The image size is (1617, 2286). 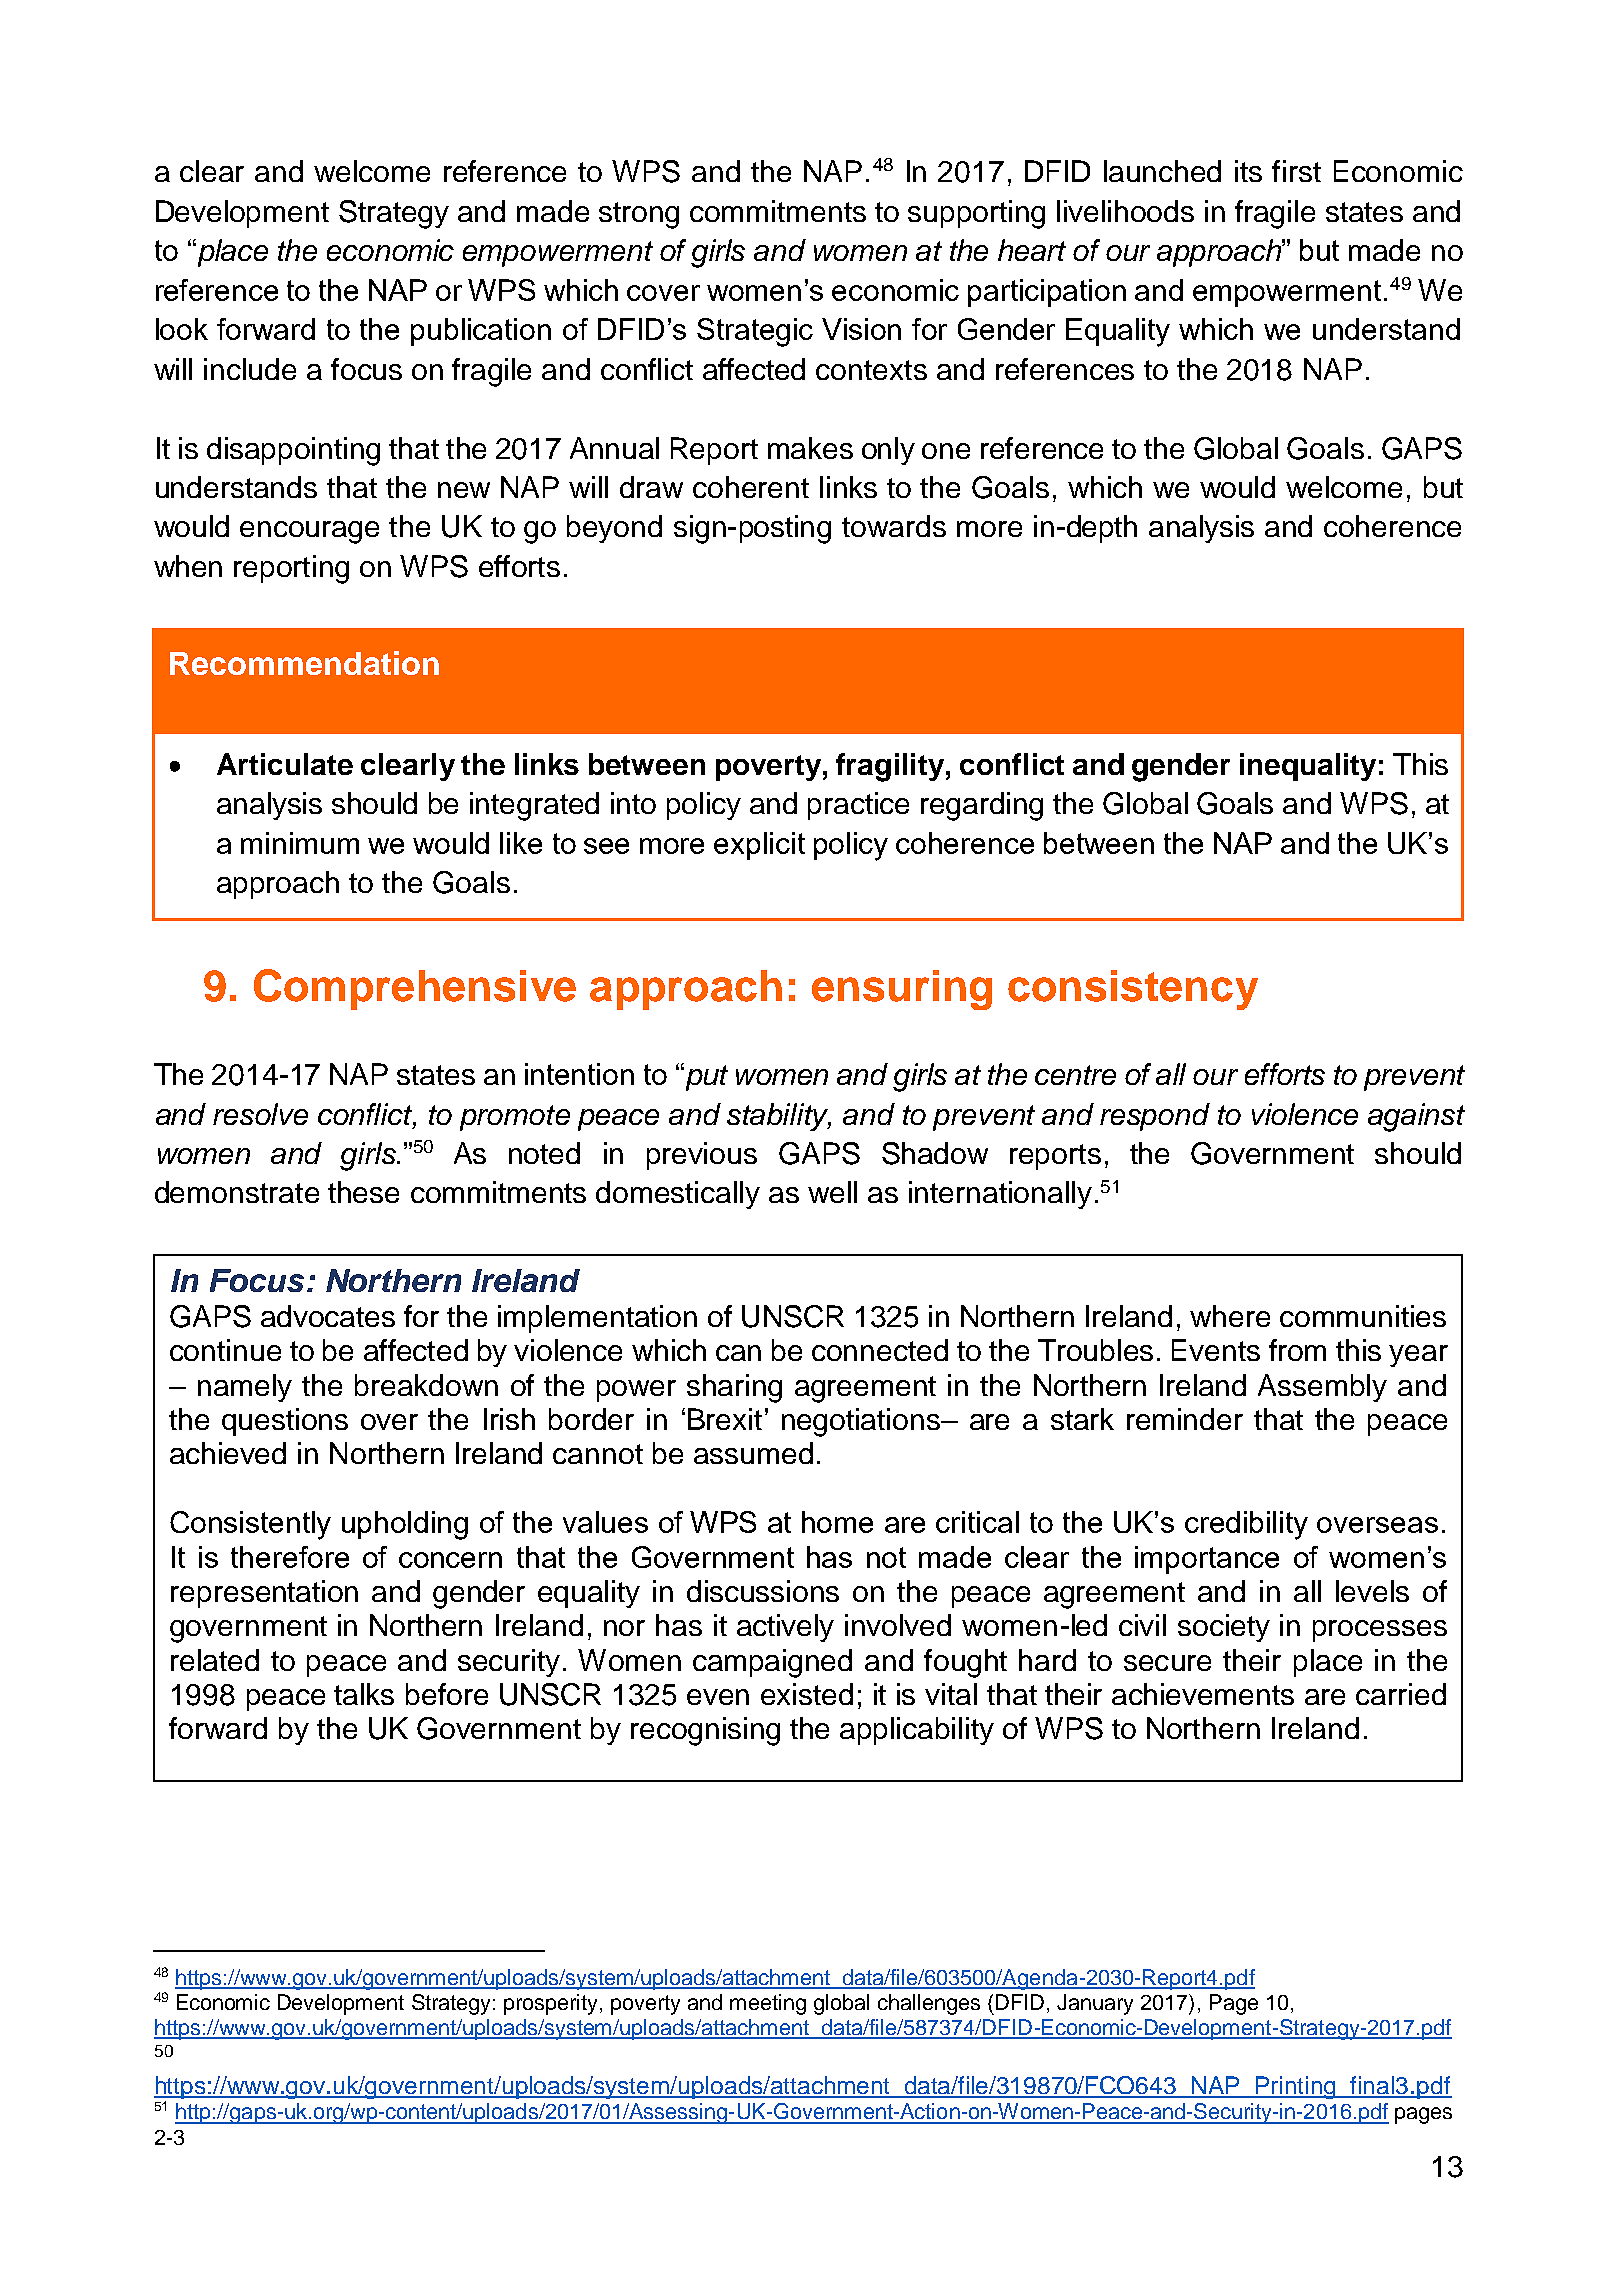 I want to click on credibility, so click(x=1246, y=1525).
